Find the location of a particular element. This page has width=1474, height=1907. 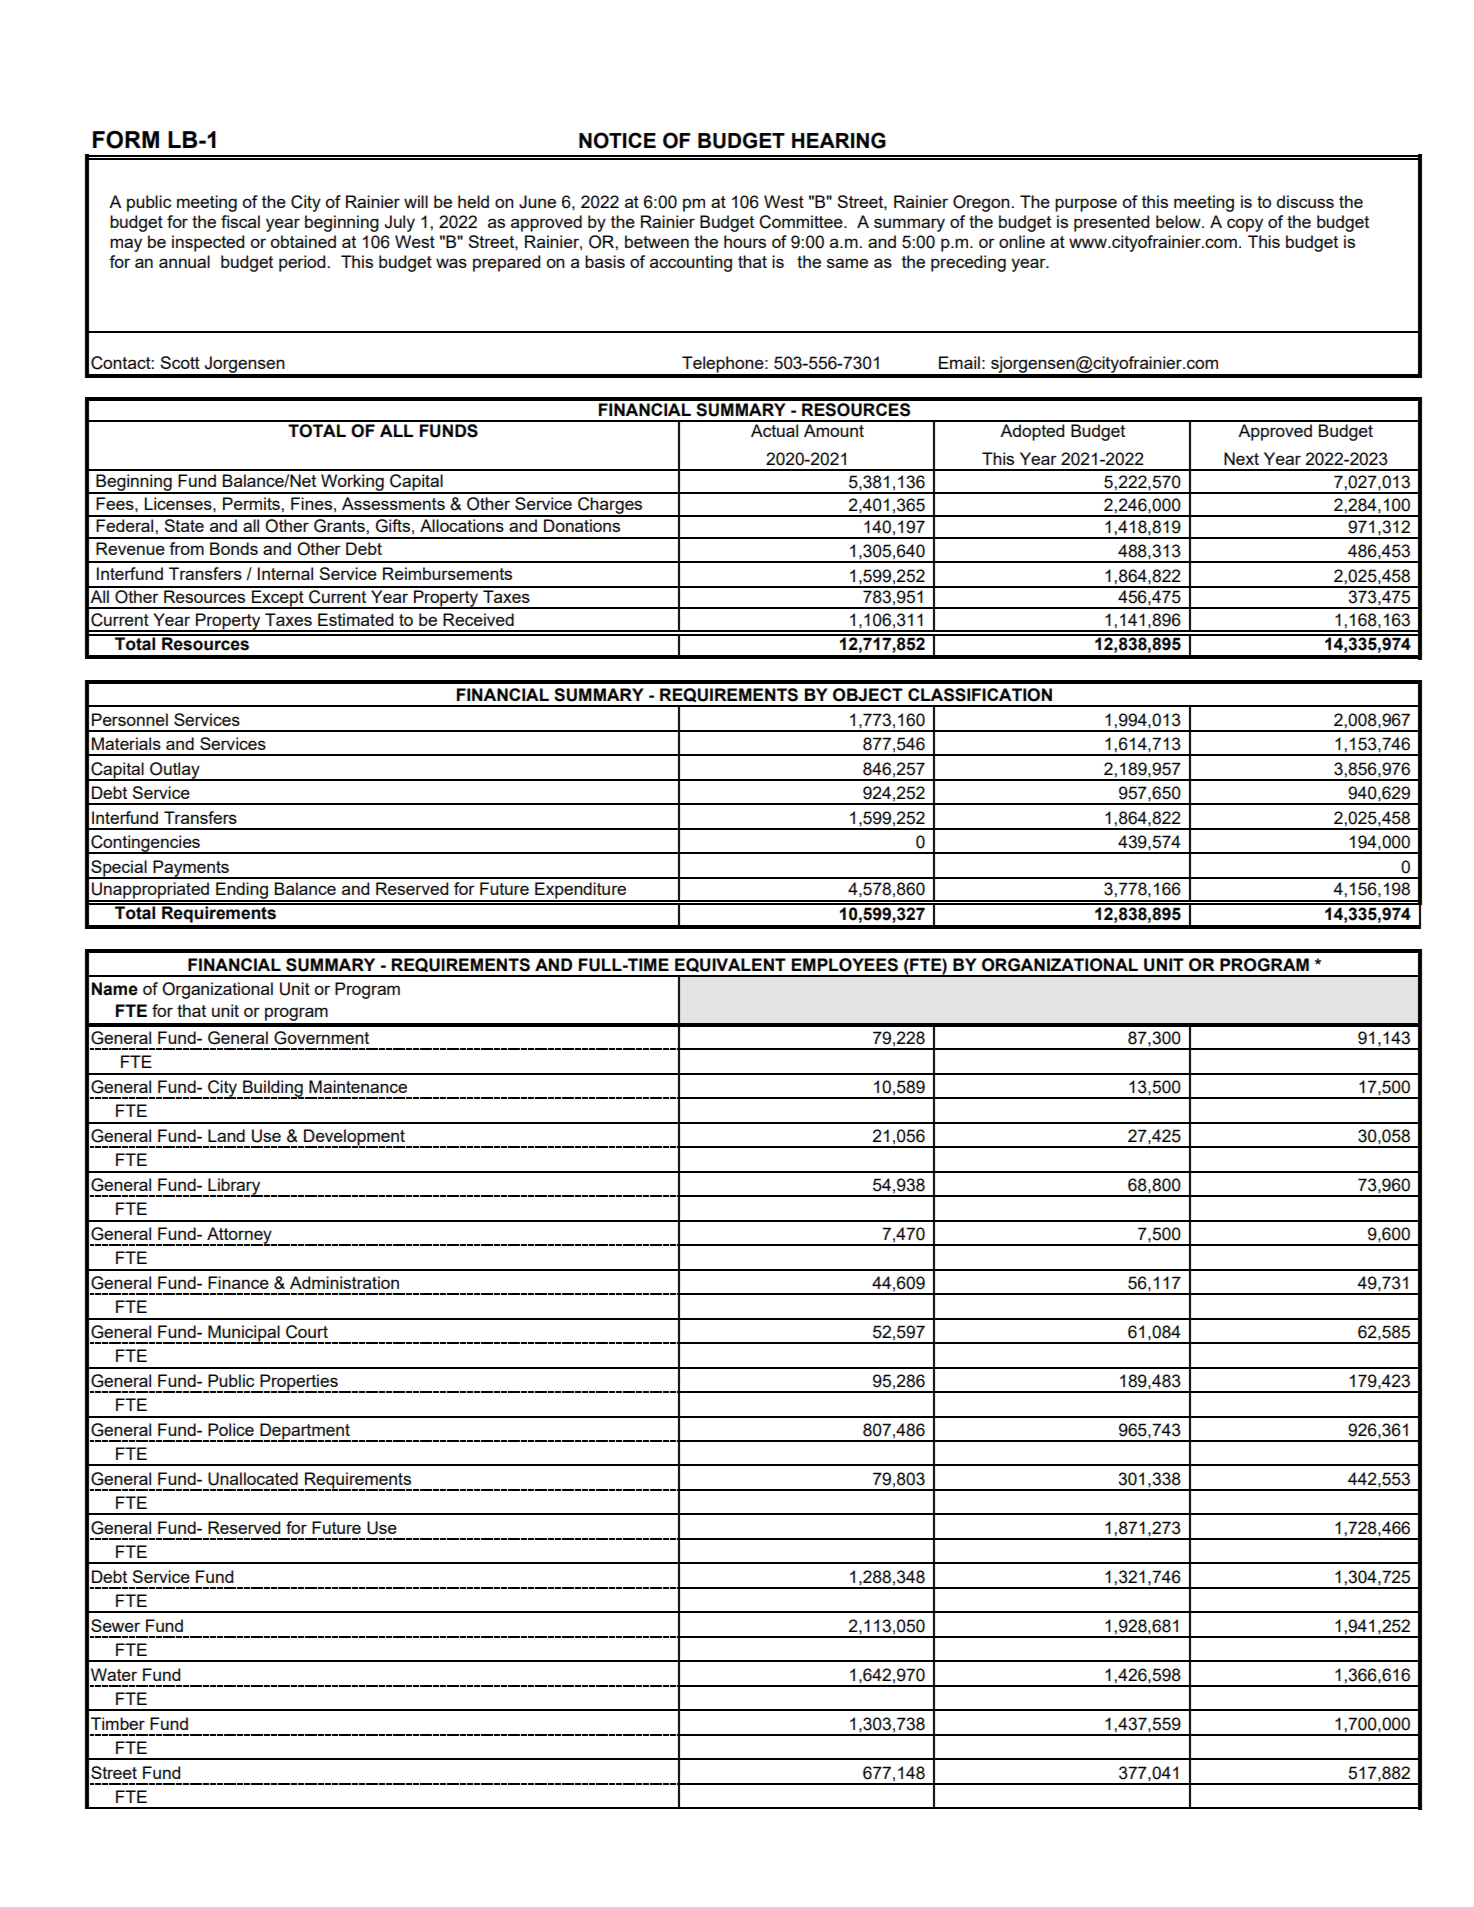

fiscal is located at coordinates (240, 221).
